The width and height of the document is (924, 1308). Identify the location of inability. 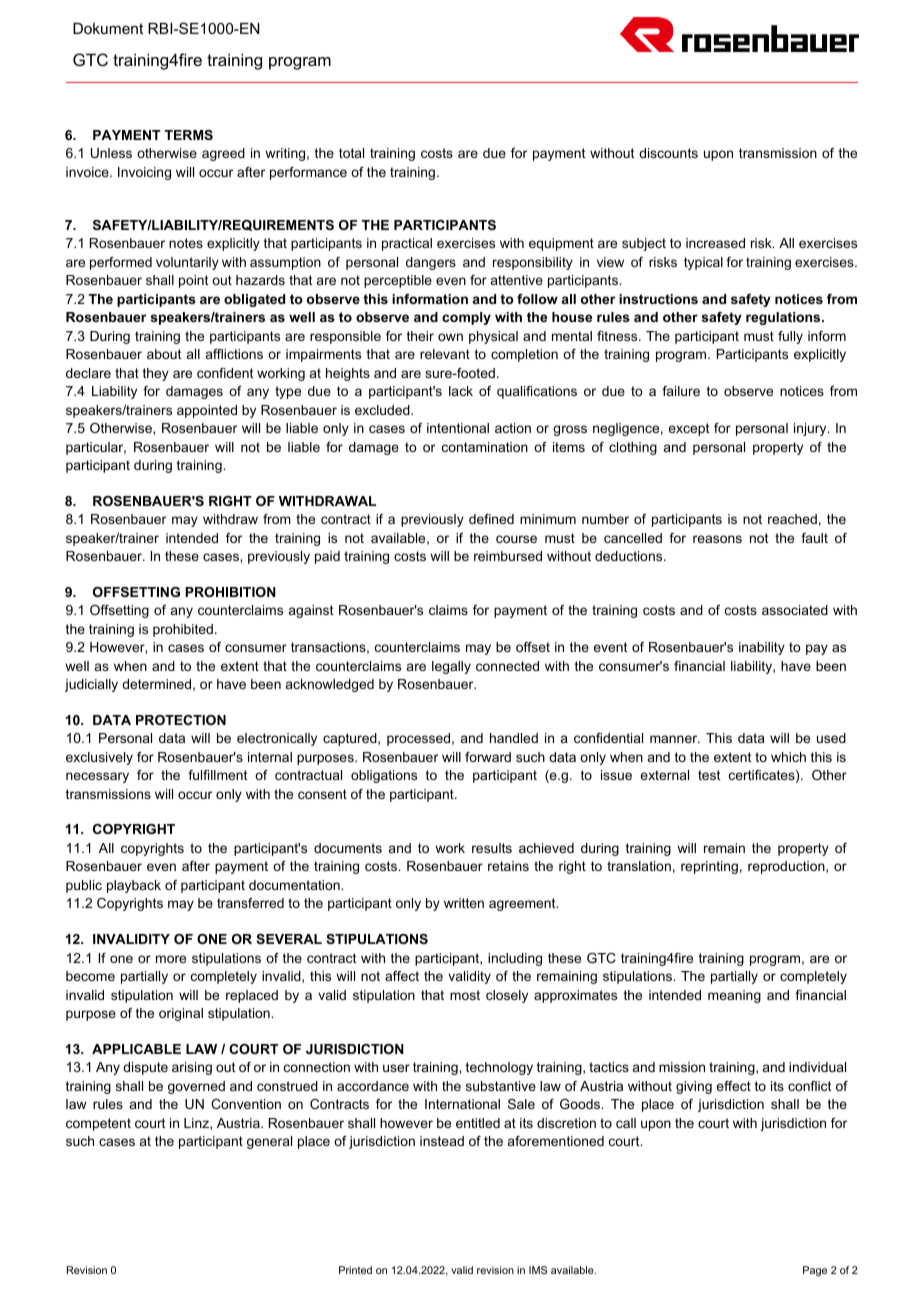
(762, 648).
